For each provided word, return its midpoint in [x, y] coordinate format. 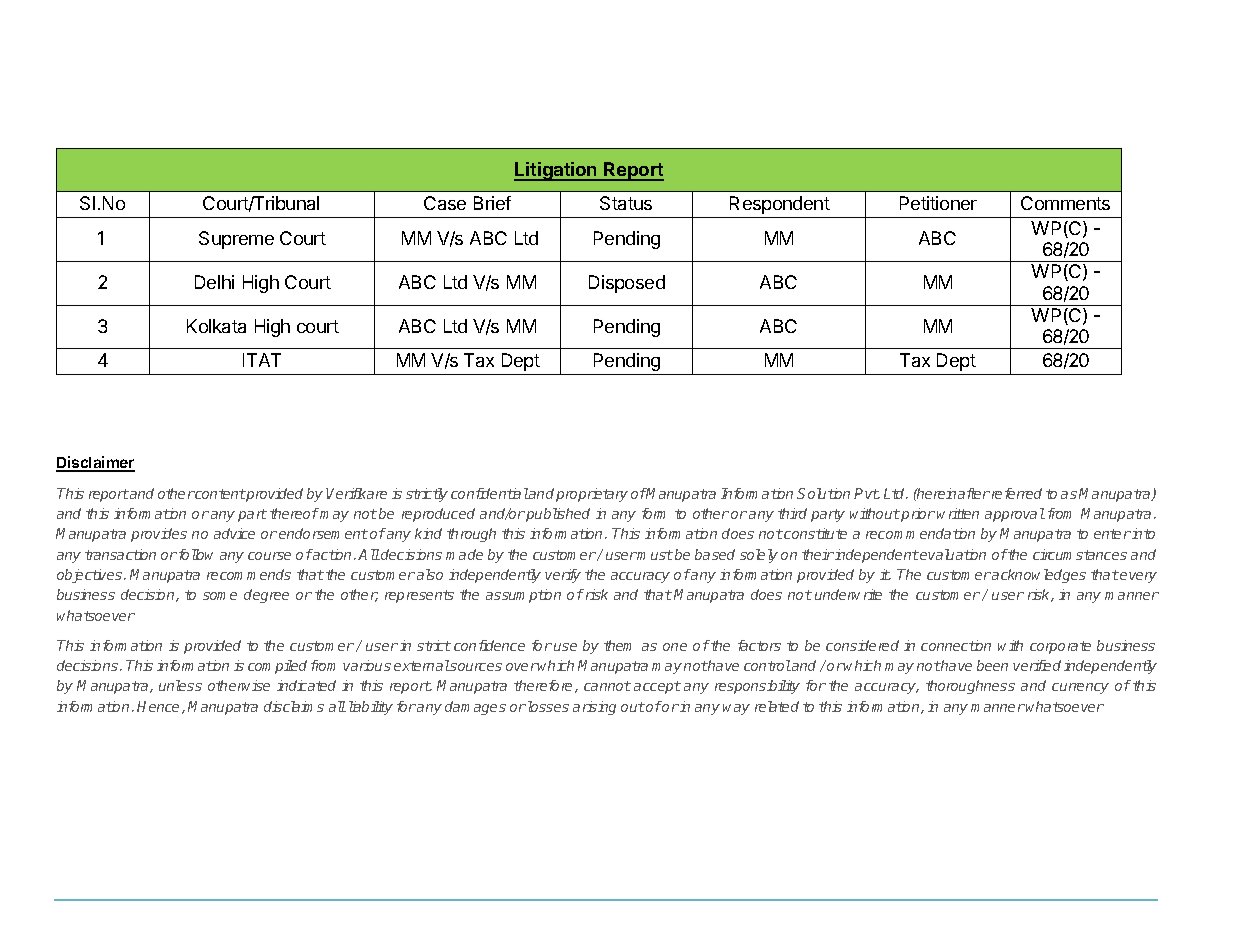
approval [1015, 515]
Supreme [236, 240]
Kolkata [216, 326]
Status [626, 203]
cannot [607, 686]
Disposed [627, 284]
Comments [1065, 203]
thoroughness [970, 687]
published [558, 515]
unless [180, 685]
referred [1015, 493]
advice [234, 533]
